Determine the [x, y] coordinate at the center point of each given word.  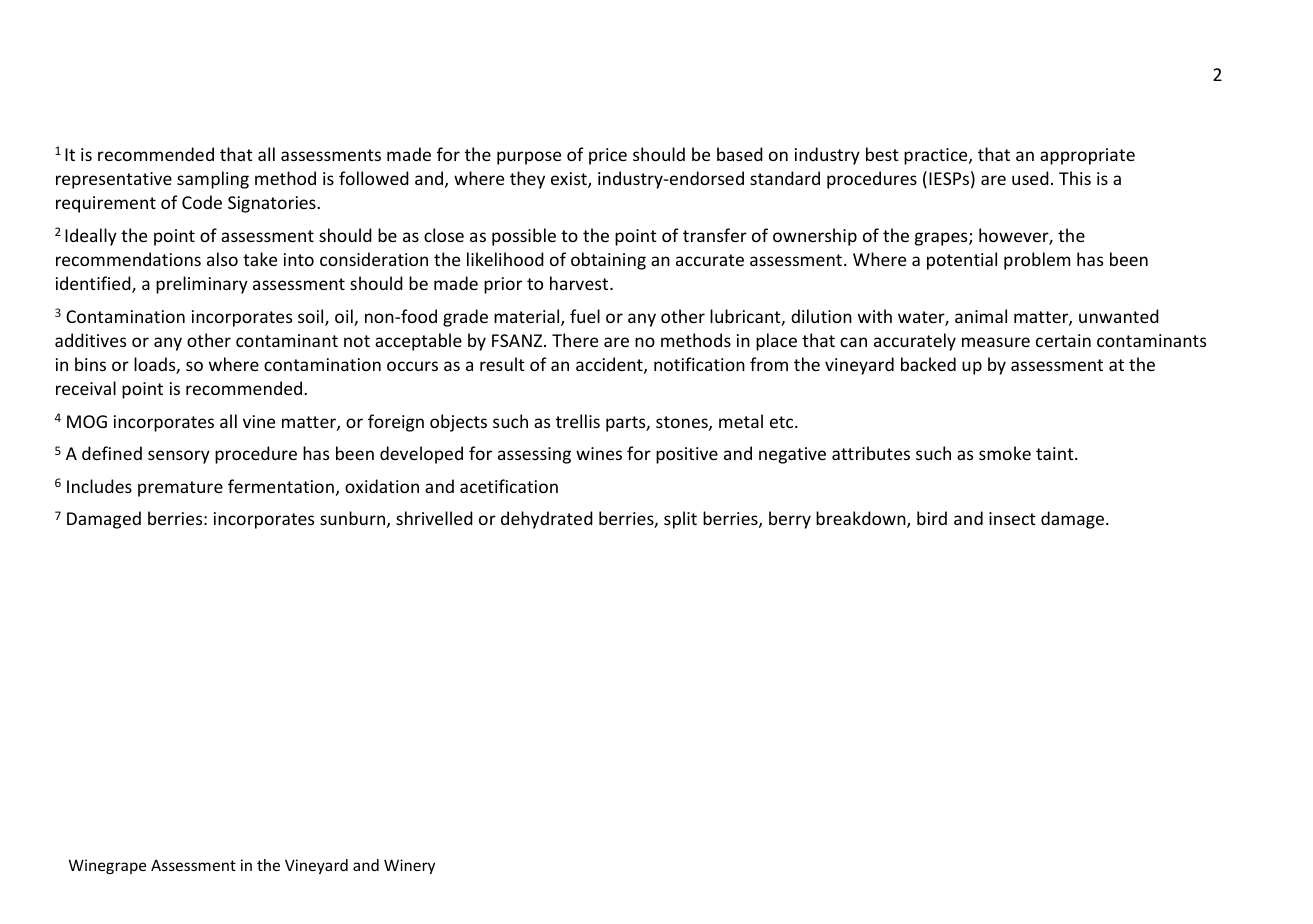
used [1030, 178]
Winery [409, 866]
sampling [213, 180]
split [680, 520]
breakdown [862, 519]
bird [932, 518]
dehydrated [547, 520]
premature [180, 489]
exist [570, 180]
